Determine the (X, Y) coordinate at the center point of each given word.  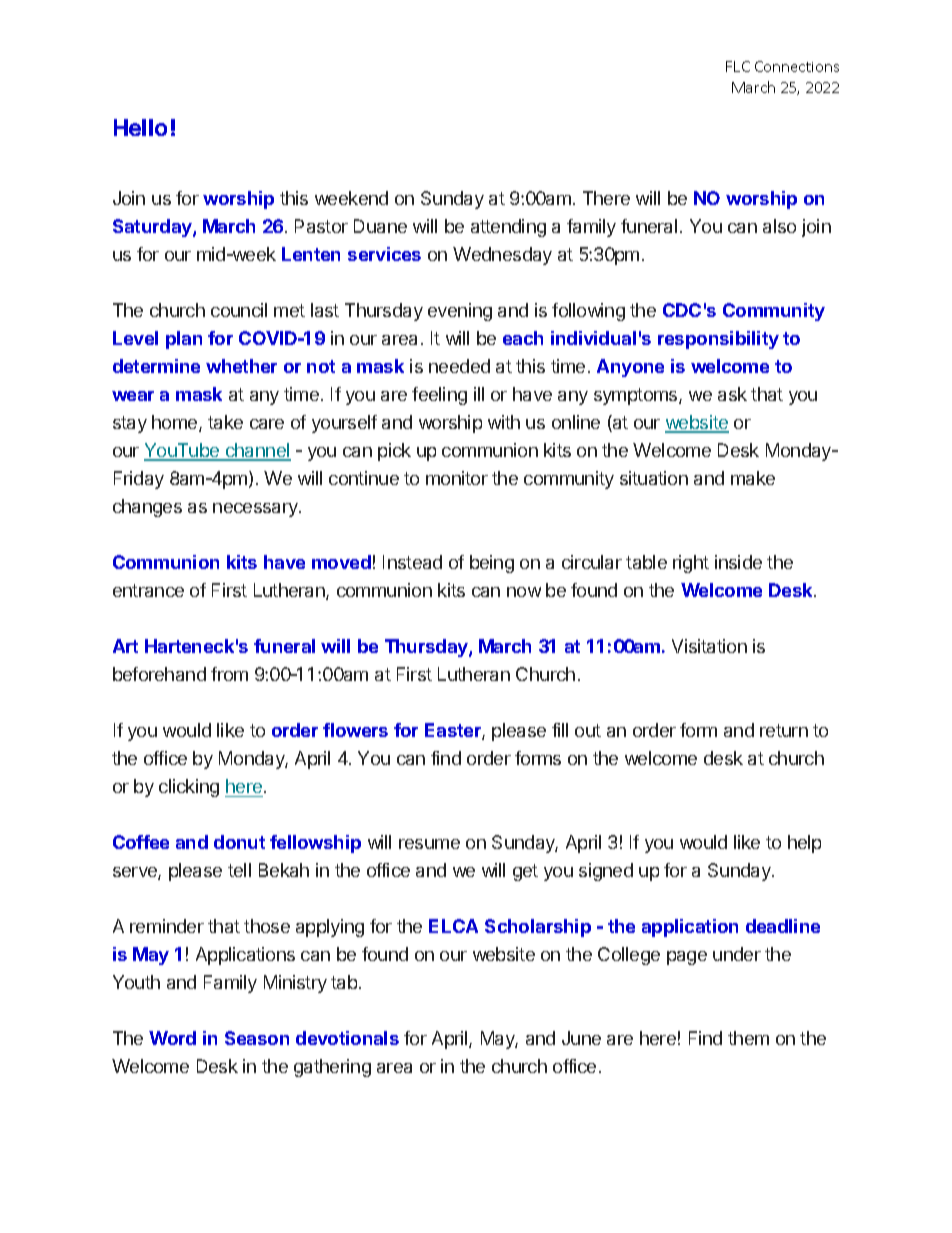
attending (508, 228)
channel (257, 451)
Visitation (709, 646)
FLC (738, 66)
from (229, 674)
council (239, 310)
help (804, 844)
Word (172, 1038)
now (524, 592)
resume (429, 844)
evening (460, 312)
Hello (140, 127)
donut (239, 842)
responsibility (718, 340)
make (753, 478)
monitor (457, 478)
